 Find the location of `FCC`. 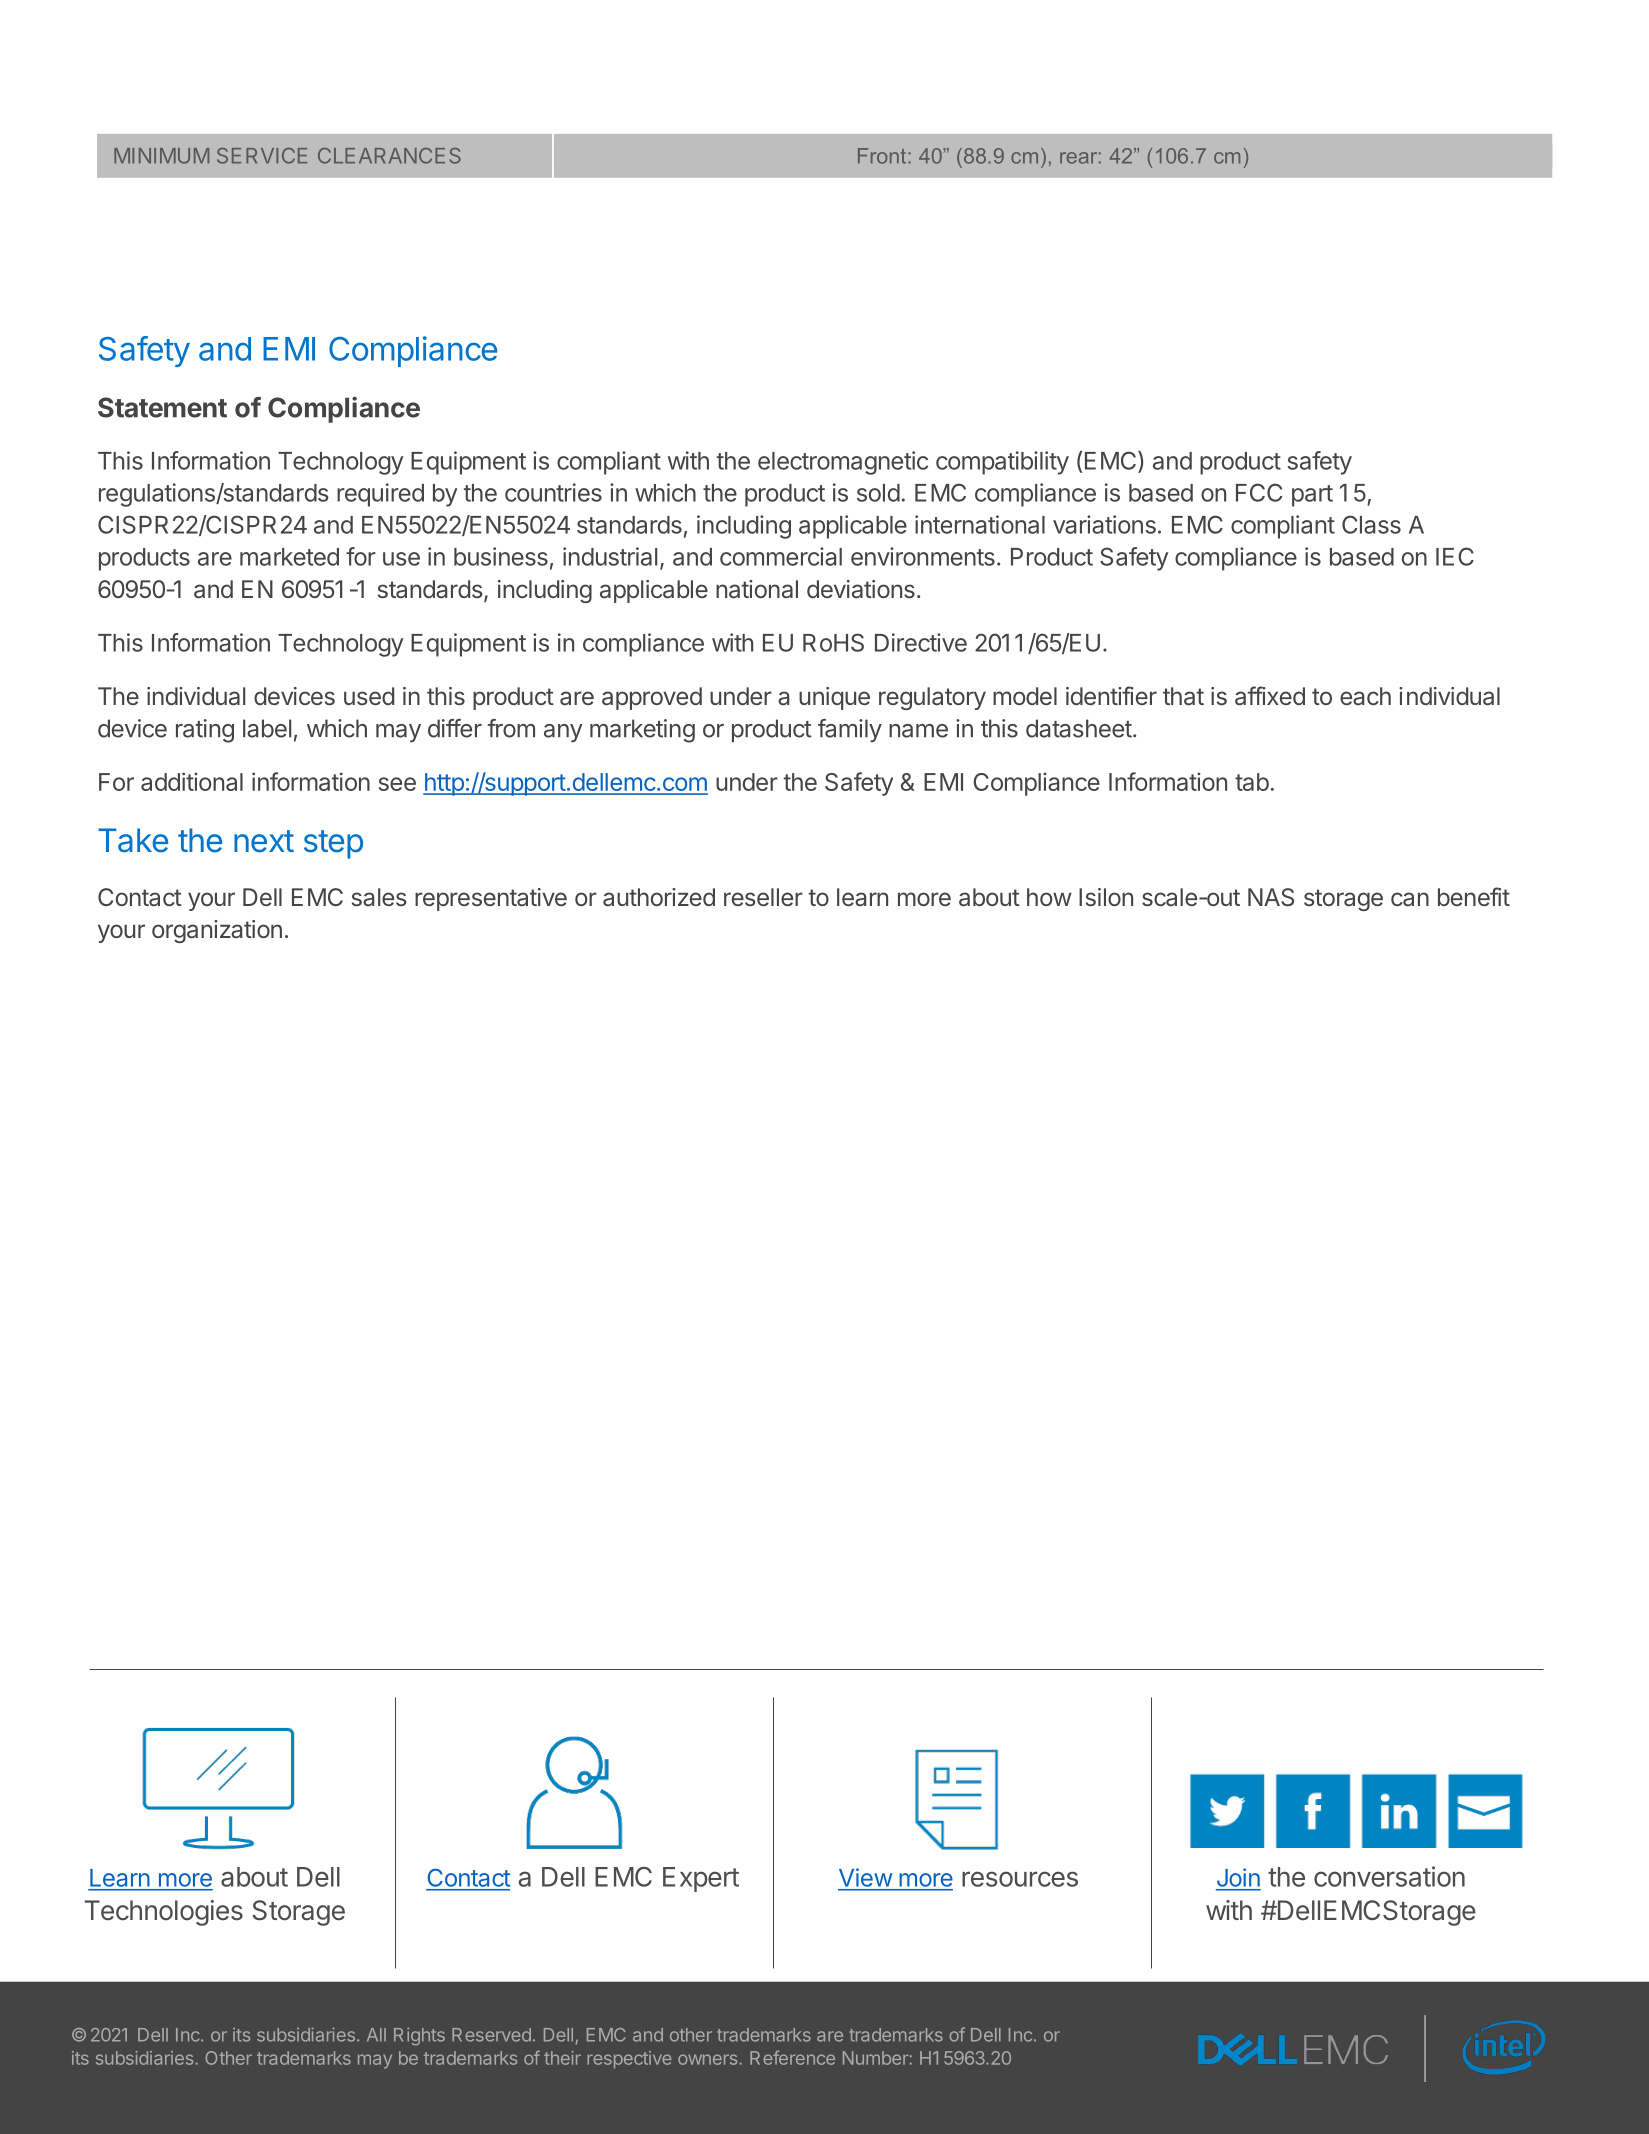

FCC is located at coordinates (1259, 492).
